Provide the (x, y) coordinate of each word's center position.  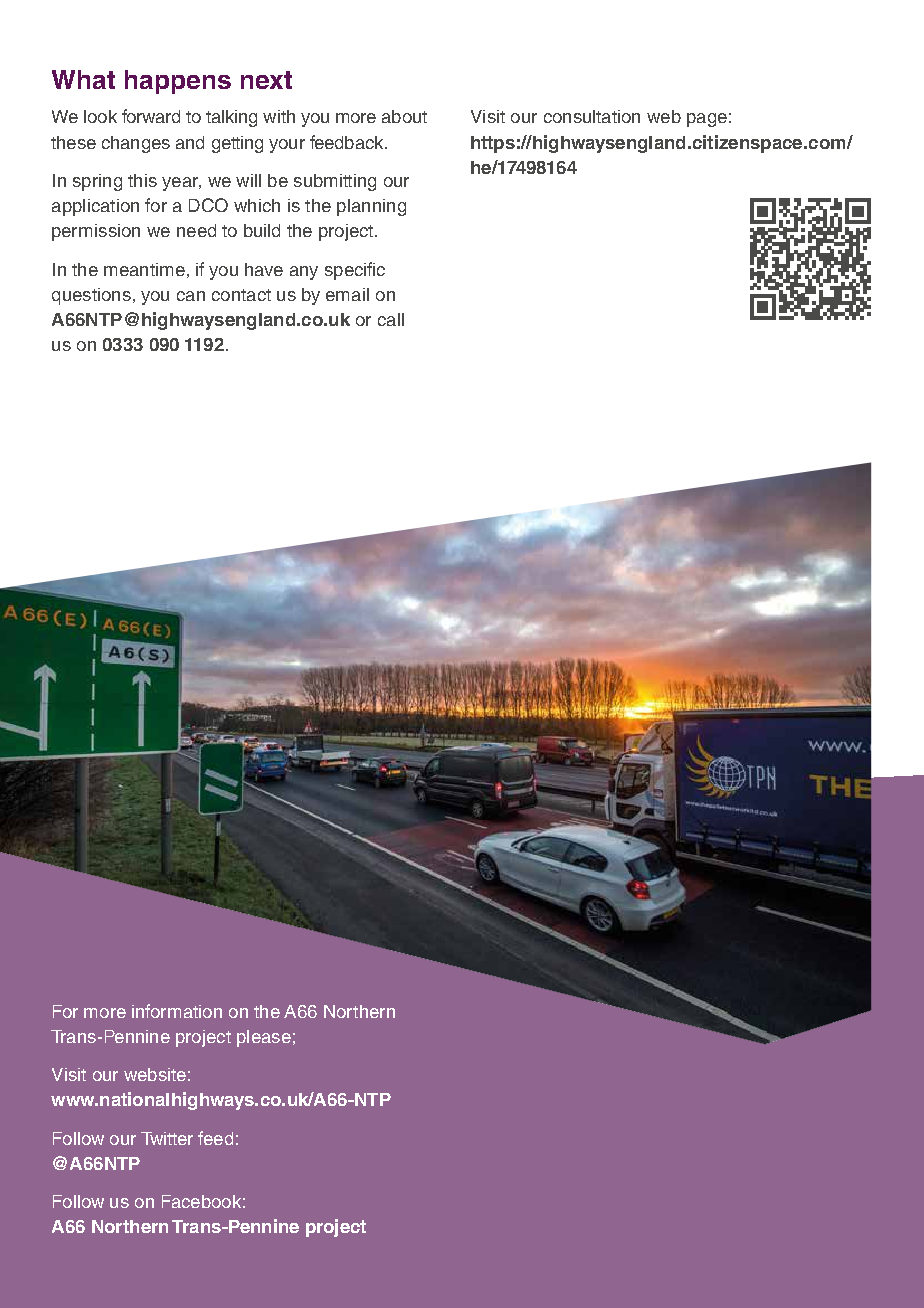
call (391, 319)
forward (151, 116)
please (264, 1038)
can (191, 296)
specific (355, 271)
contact (241, 295)
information (177, 1011)
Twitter (167, 1138)
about (404, 116)
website (155, 1074)
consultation (592, 116)
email (347, 294)
